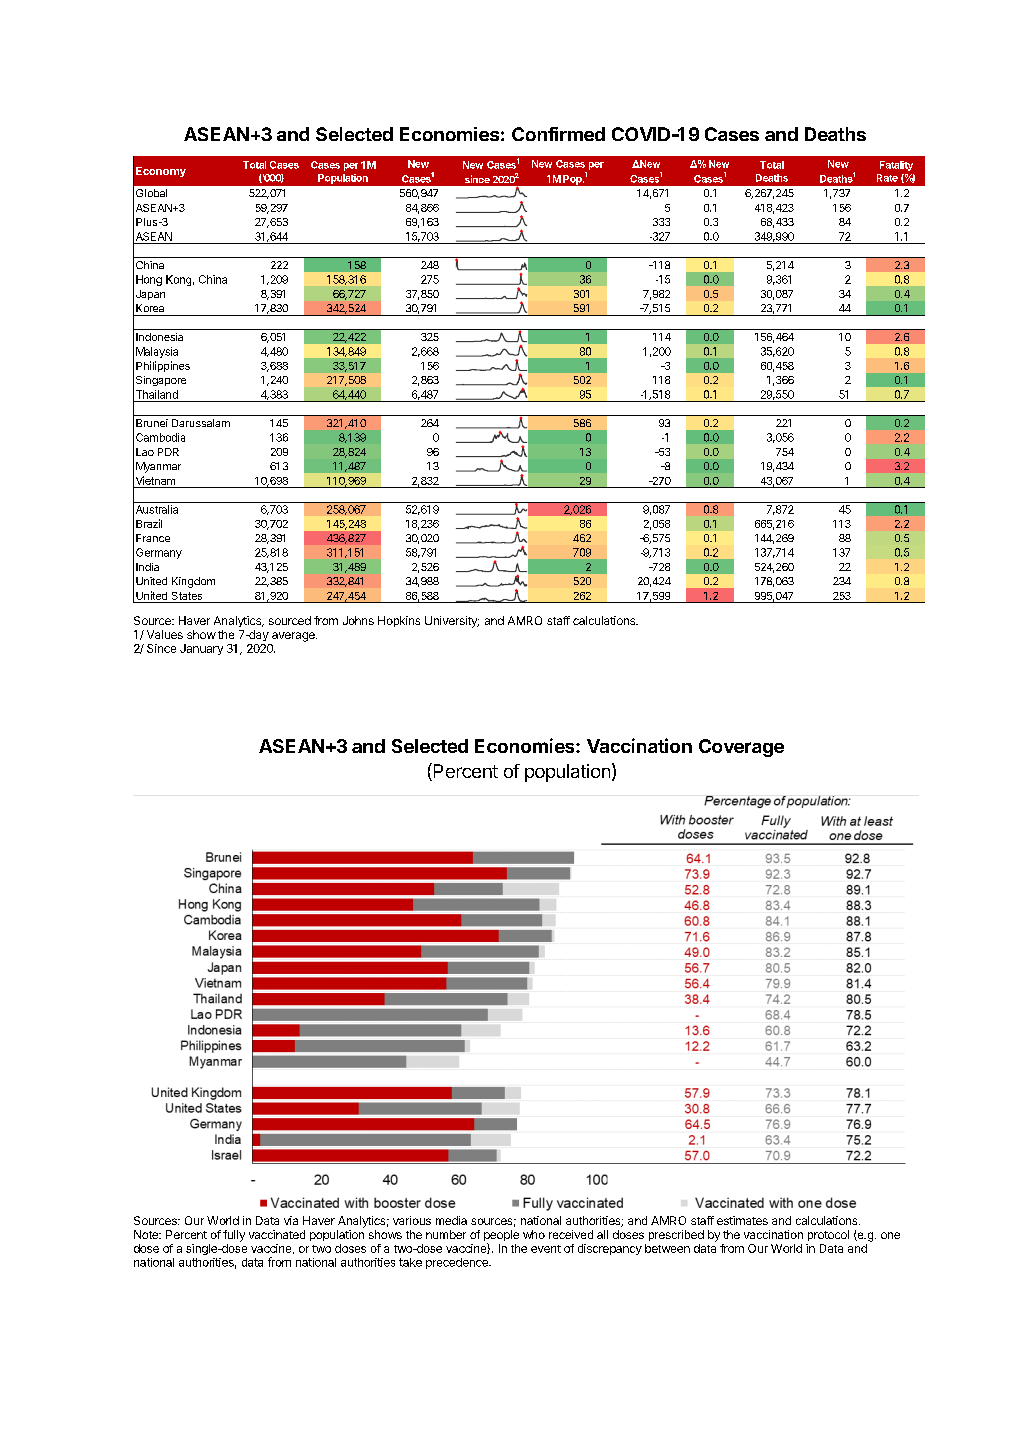  What do you see at coordinates (742, 1220) in the screenshot?
I see `estimates` at bounding box center [742, 1220].
